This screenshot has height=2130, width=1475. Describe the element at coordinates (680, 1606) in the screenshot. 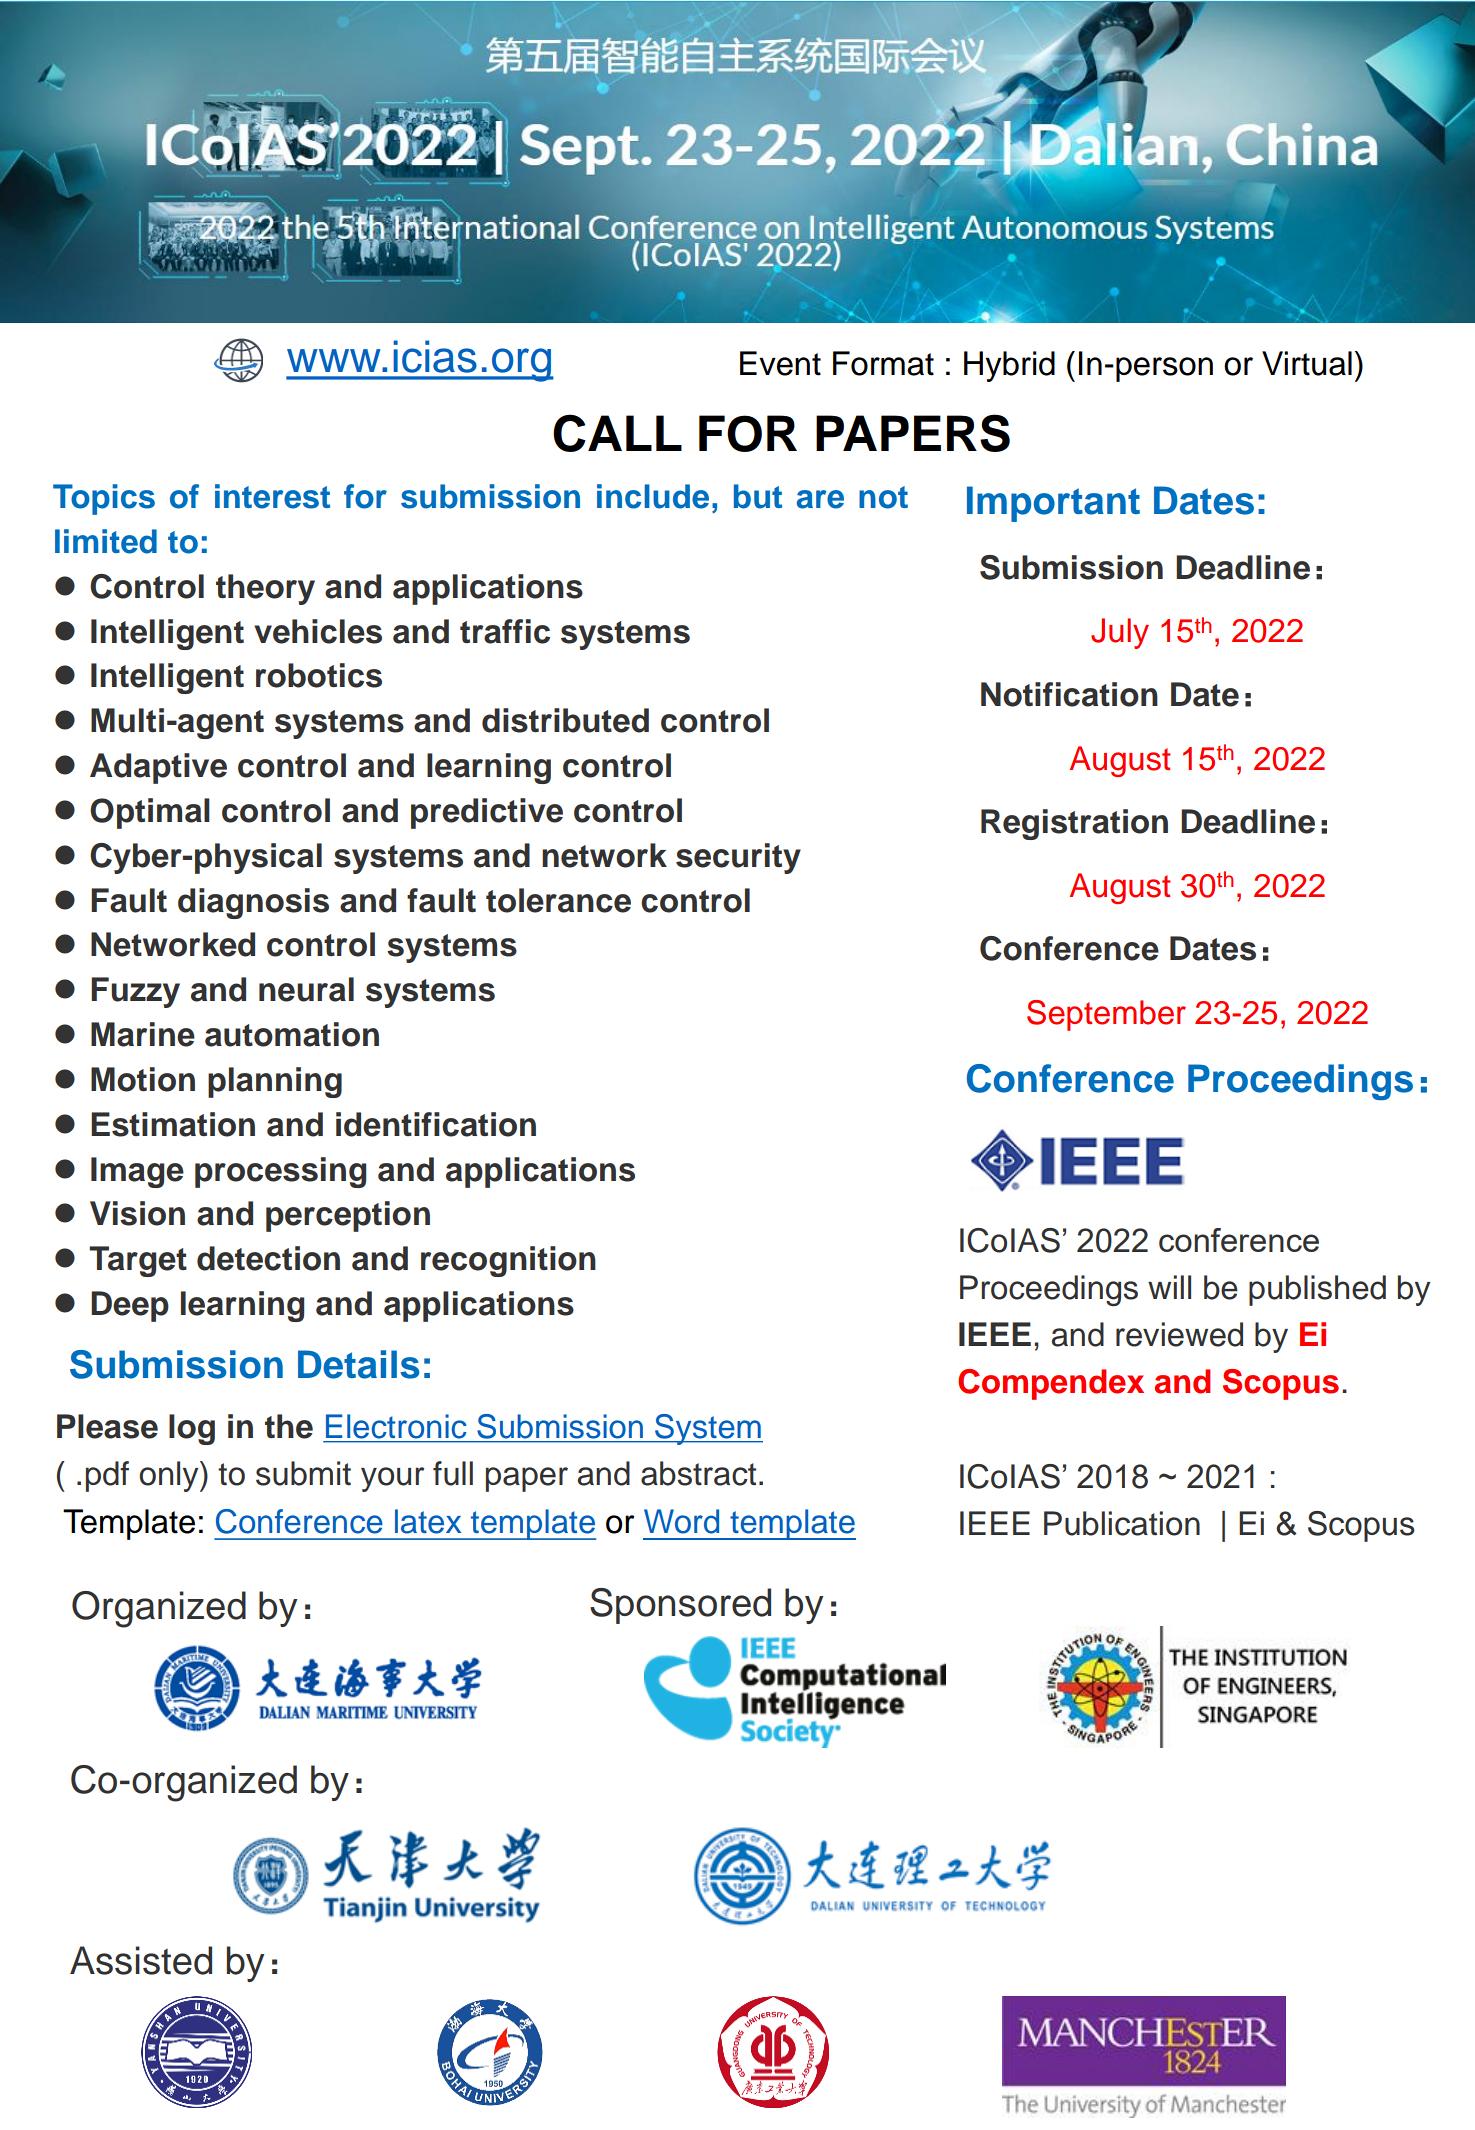

I see `Sponsored` at that location.
